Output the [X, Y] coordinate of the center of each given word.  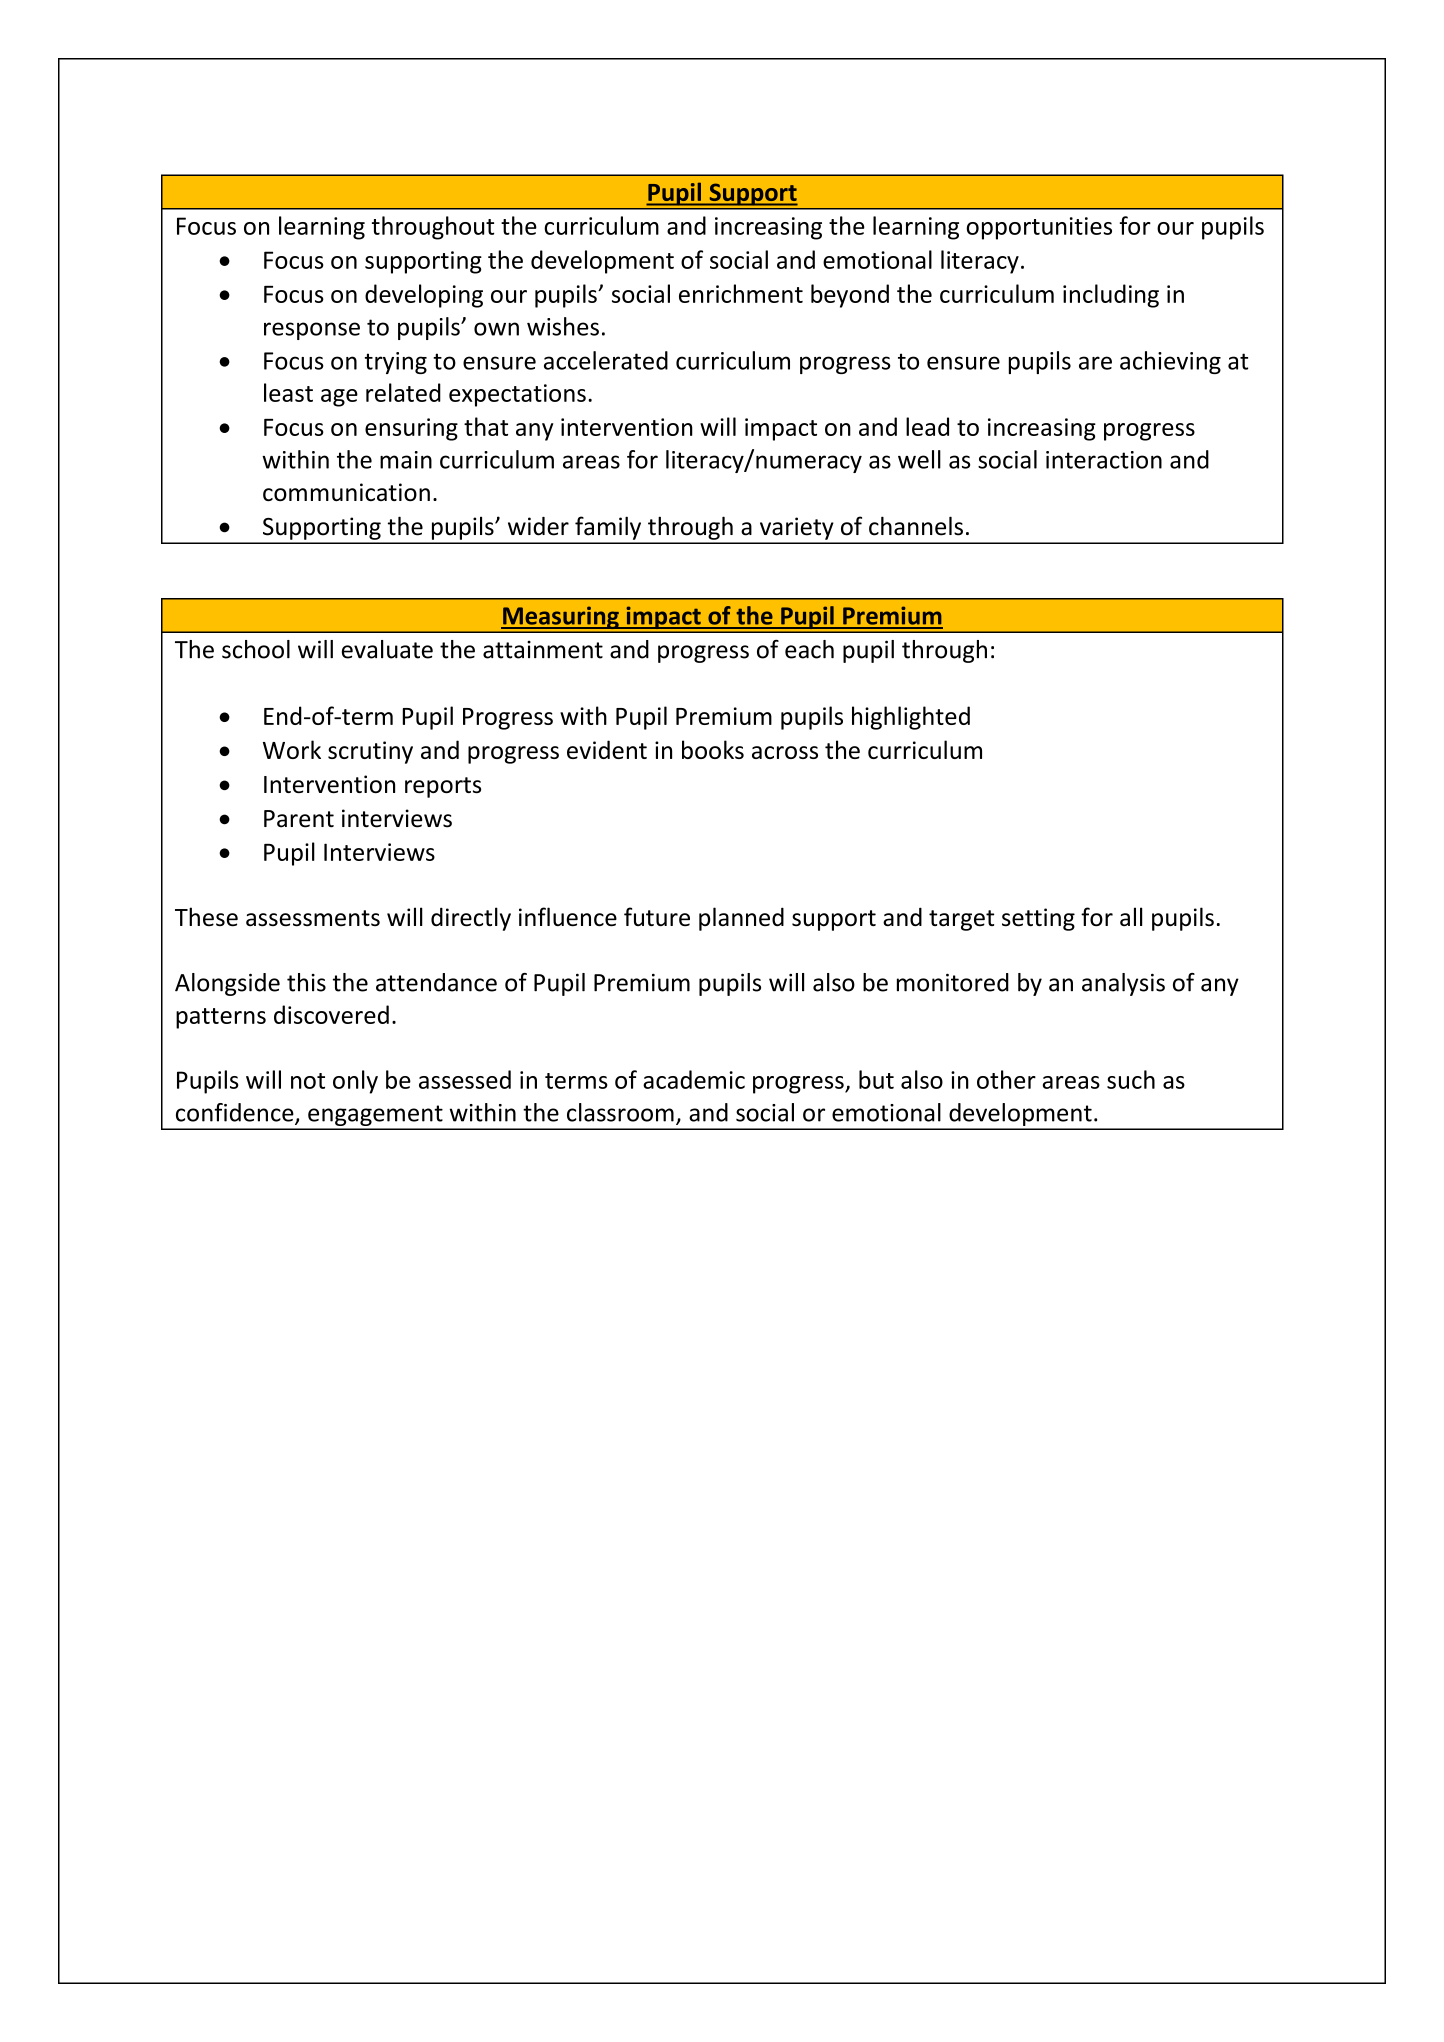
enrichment [741, 293]
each [809, 649]
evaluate [387, 649]
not [308, 1081]
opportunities [1039, 228]
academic [694, 1079]
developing [424, 296]
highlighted [911, 718]
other [1006, 1079]
